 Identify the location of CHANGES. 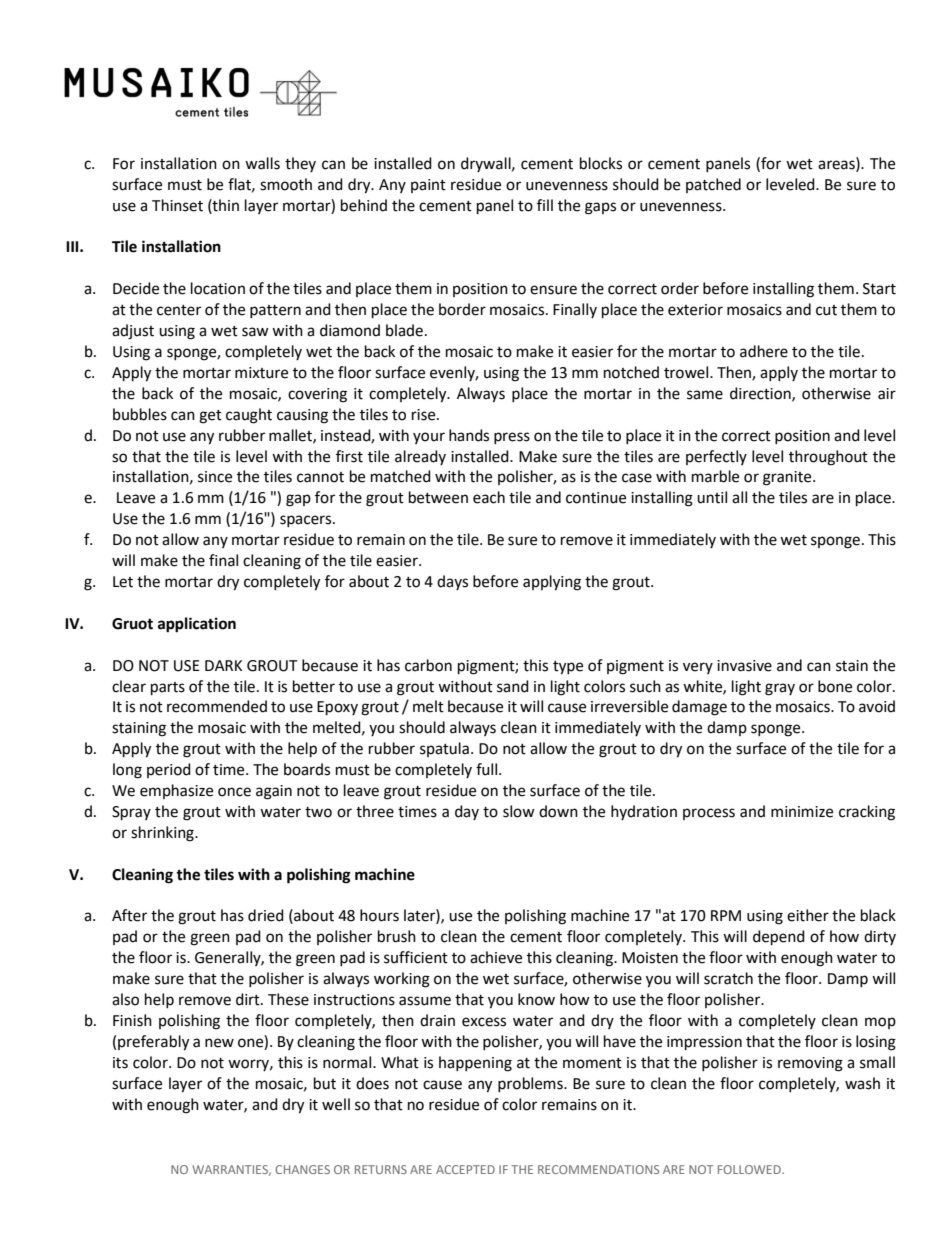
(302, 1169).
